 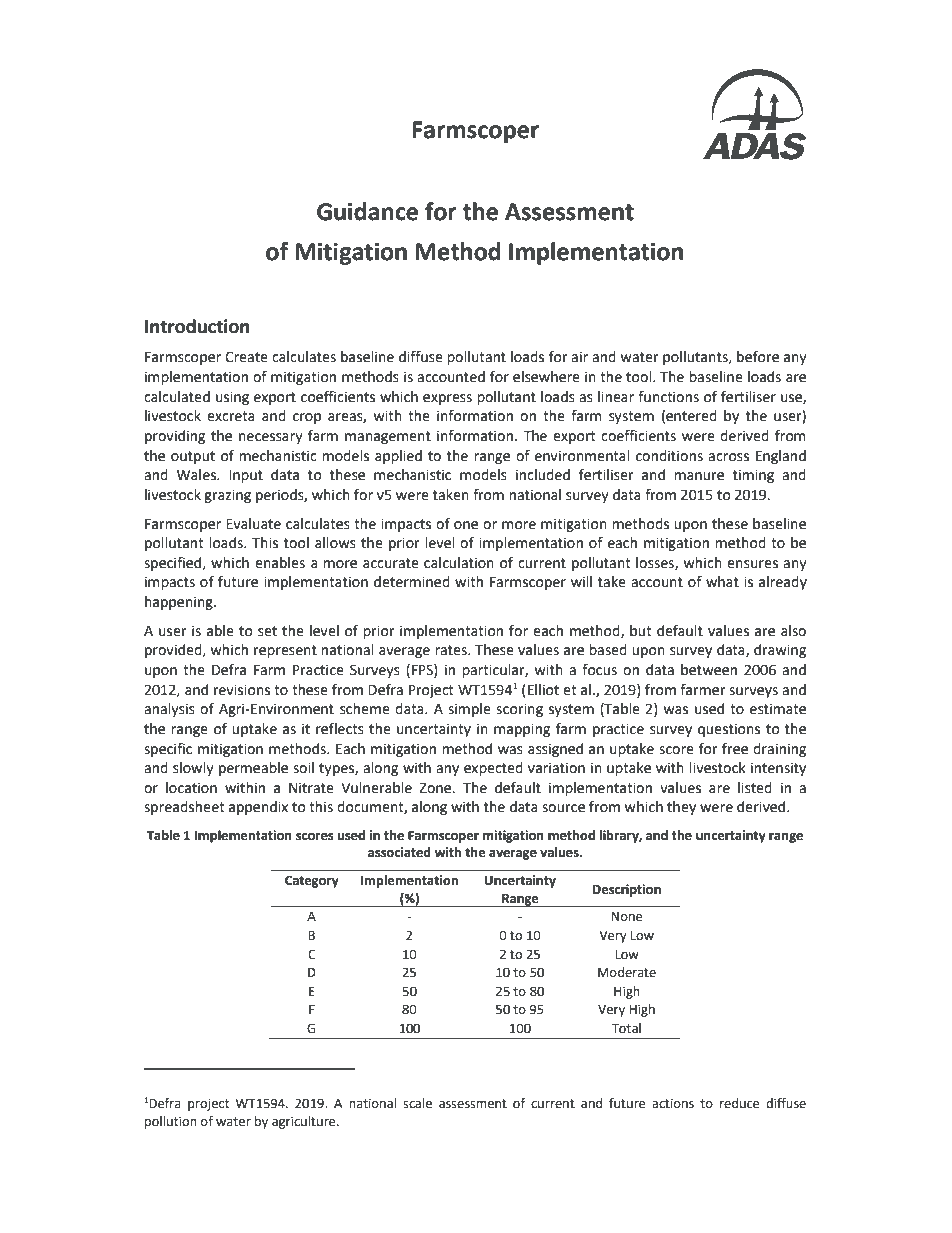 I want to click on Introduction, so click(x=197, y=326).
